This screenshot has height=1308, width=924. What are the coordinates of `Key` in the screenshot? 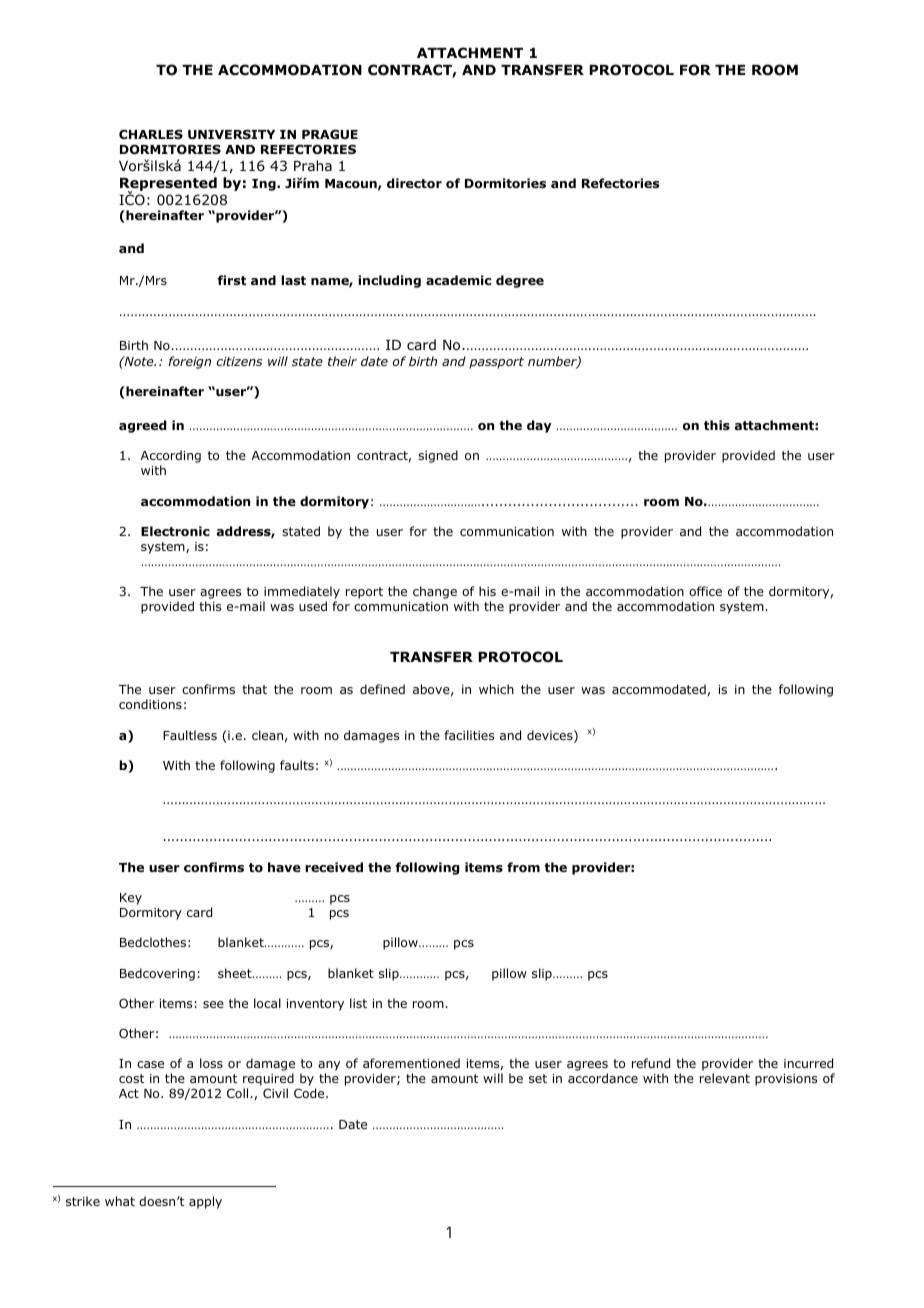 It's located at (131, 899).
